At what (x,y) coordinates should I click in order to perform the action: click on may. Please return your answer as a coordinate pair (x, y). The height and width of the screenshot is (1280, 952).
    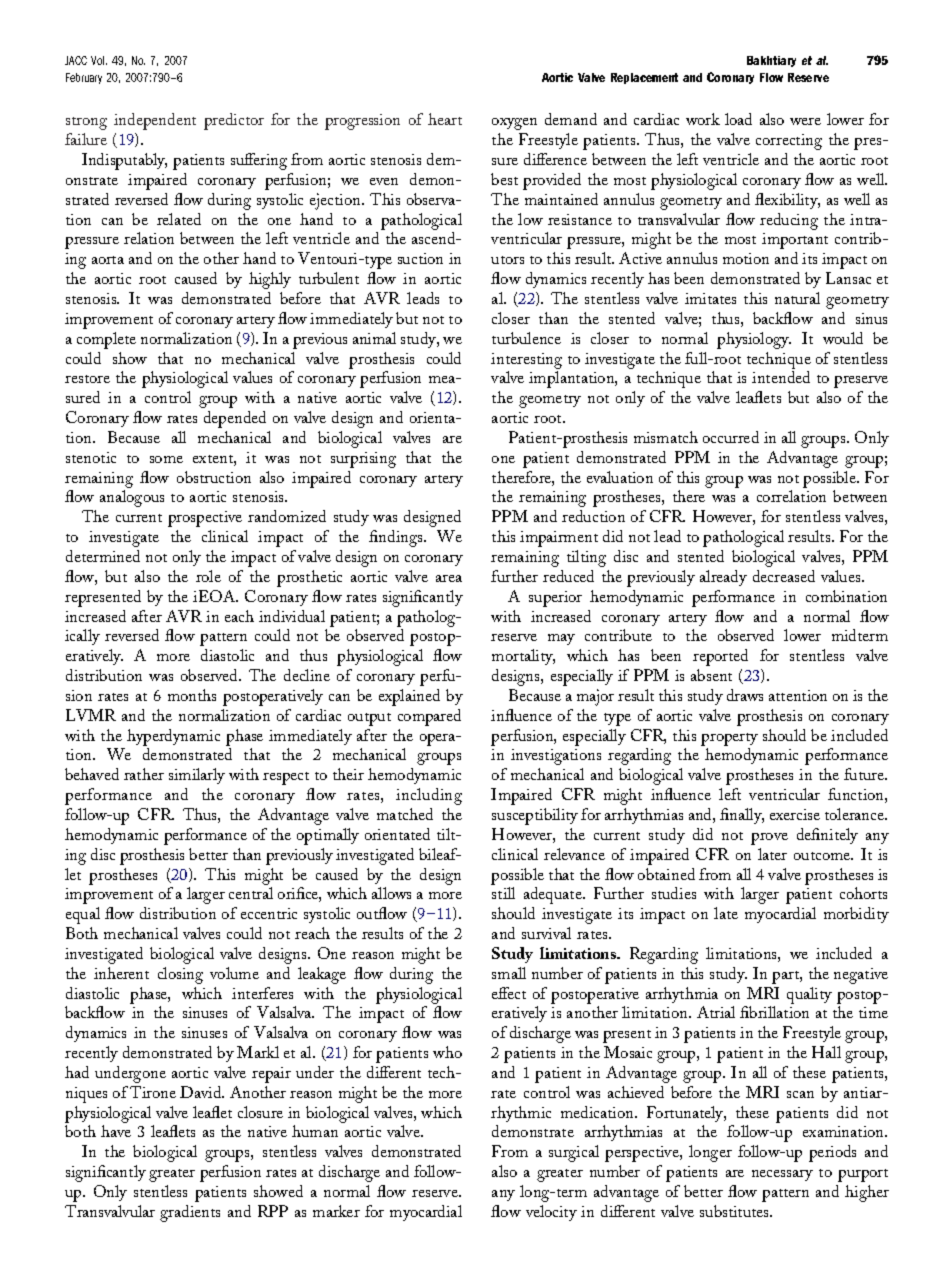
    Looking at the image, I should click on (561, 639).
